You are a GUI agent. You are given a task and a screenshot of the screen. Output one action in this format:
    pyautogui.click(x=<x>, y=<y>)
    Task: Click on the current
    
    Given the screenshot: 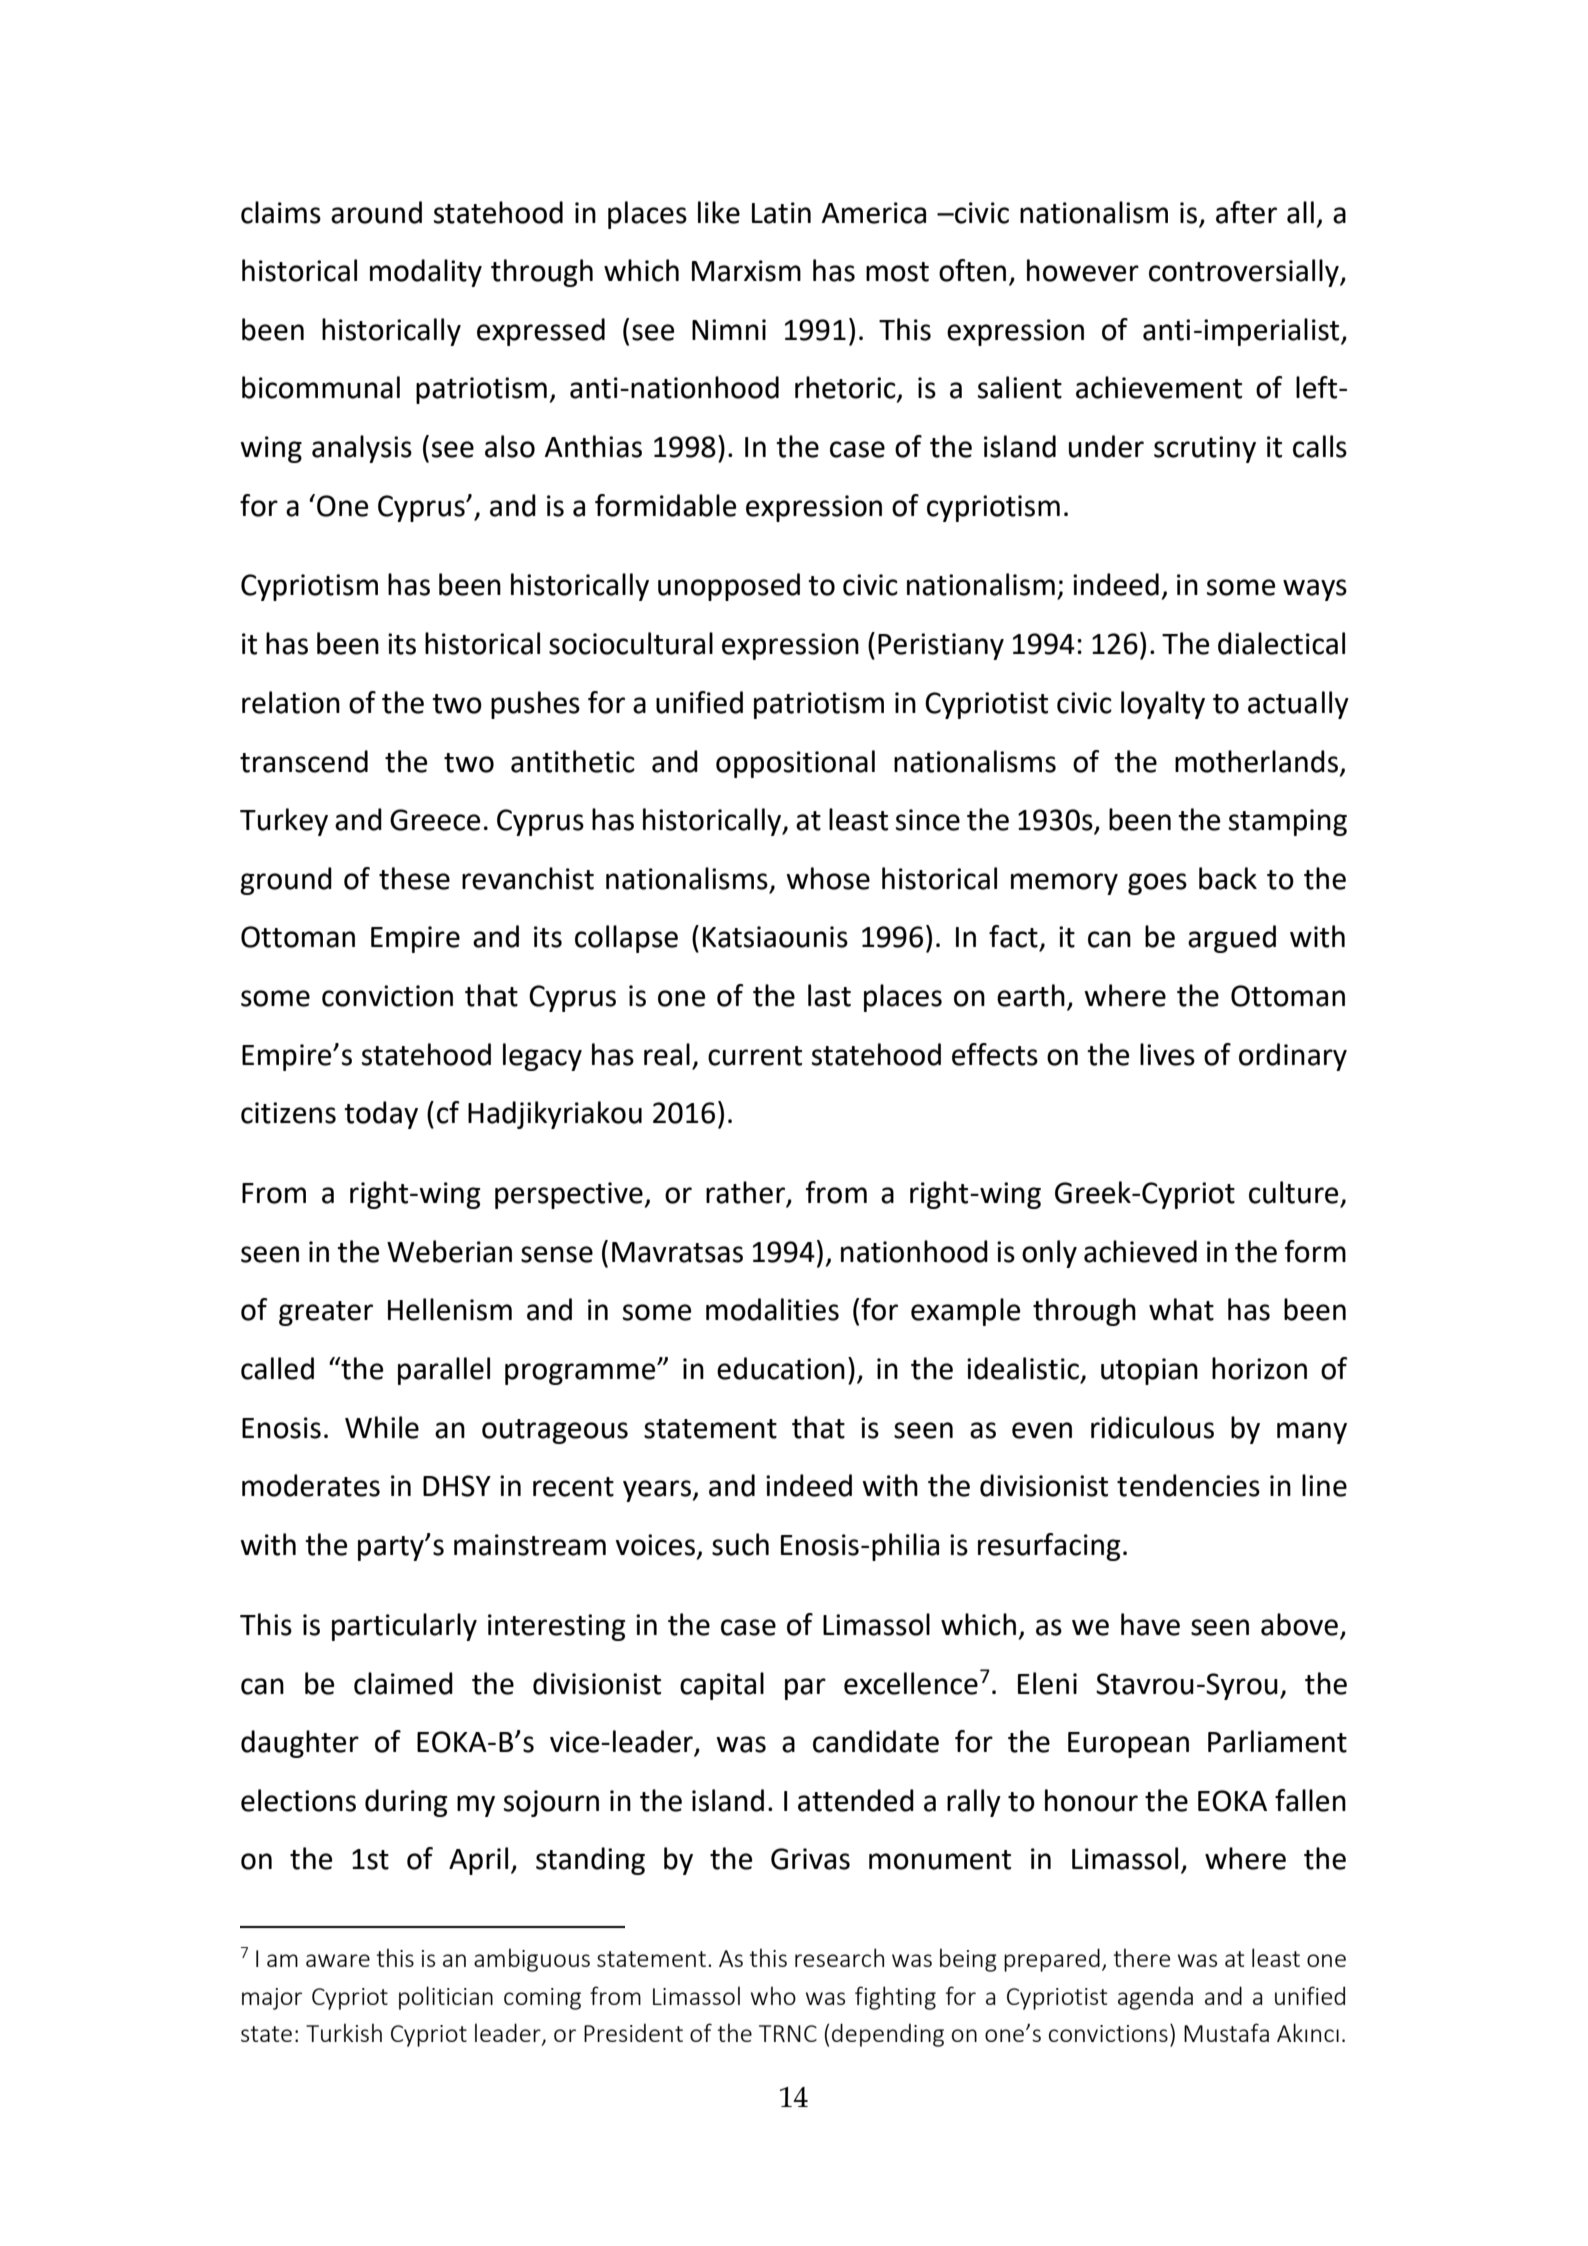 What is the action you would take?
    pyautogui.click(x=755, y=1056)
